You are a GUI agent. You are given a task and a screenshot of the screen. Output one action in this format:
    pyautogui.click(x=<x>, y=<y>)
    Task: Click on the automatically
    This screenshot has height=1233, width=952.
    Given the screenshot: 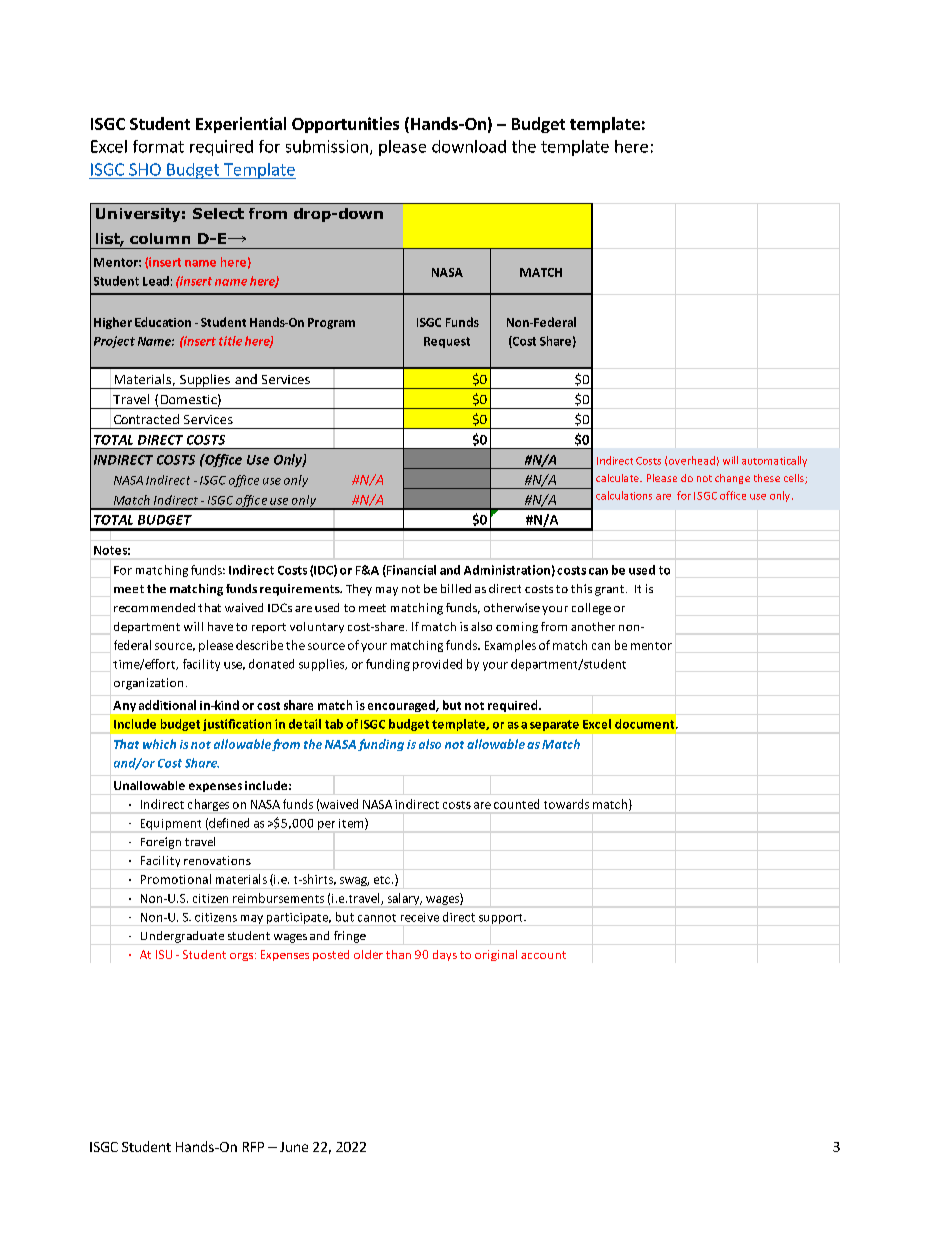 What is the action you would take?
    pyautogui.click(x=774, y=461)
